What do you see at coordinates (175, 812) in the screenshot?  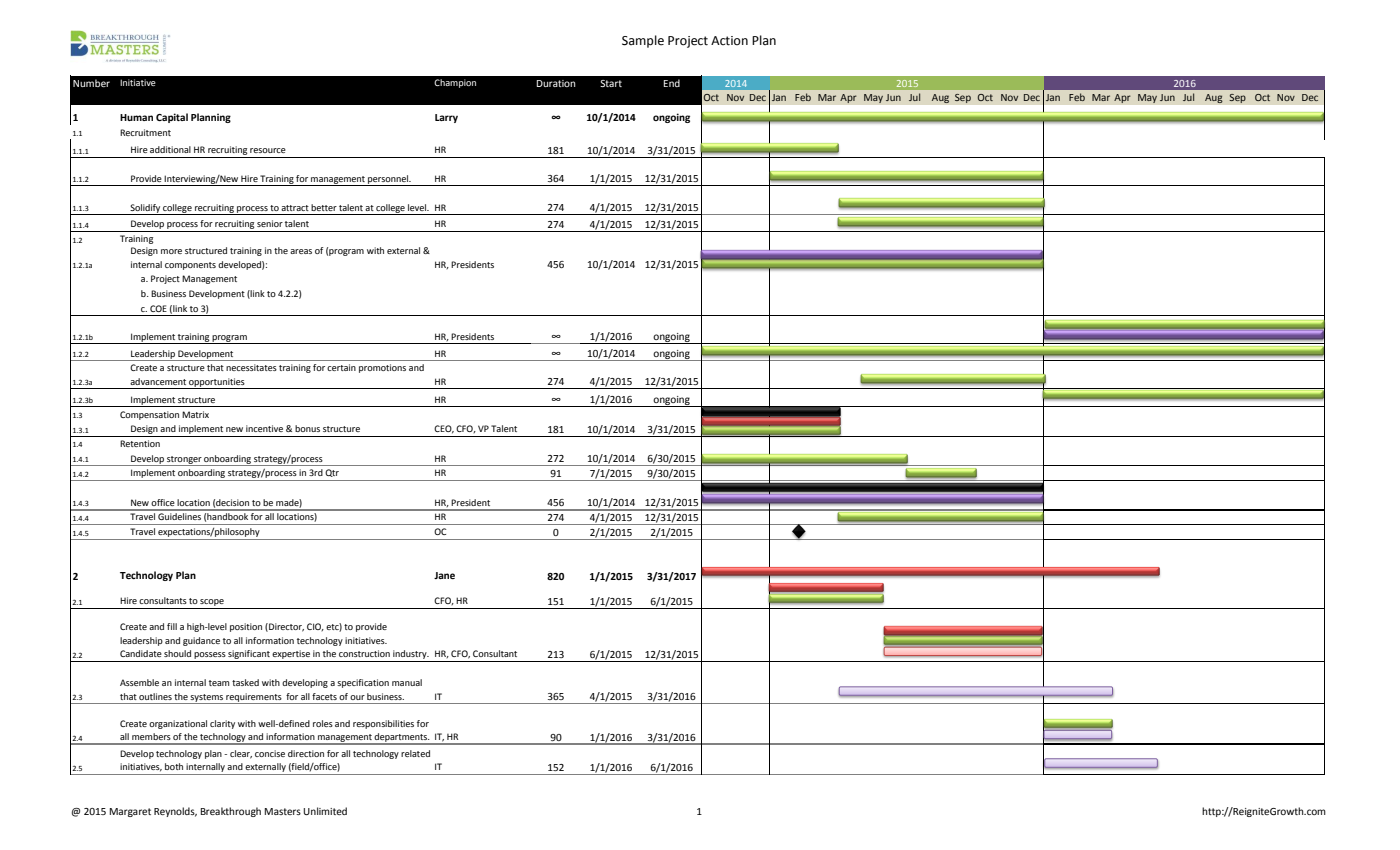 I see `Reynolds` at bounding box center [175, 812].
